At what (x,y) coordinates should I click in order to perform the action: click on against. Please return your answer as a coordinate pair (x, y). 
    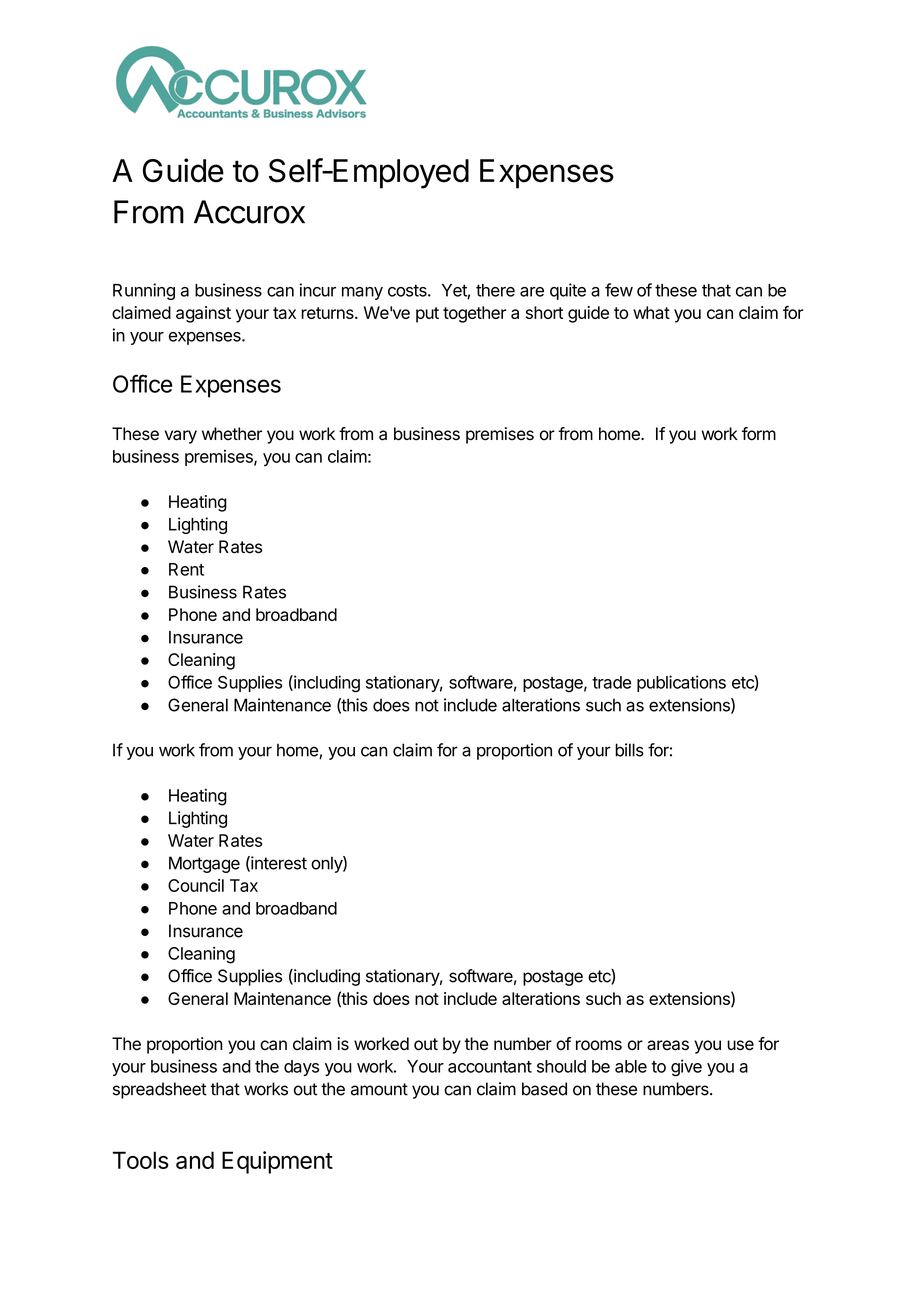
    Looking at the image, I should click on (203, 314).
